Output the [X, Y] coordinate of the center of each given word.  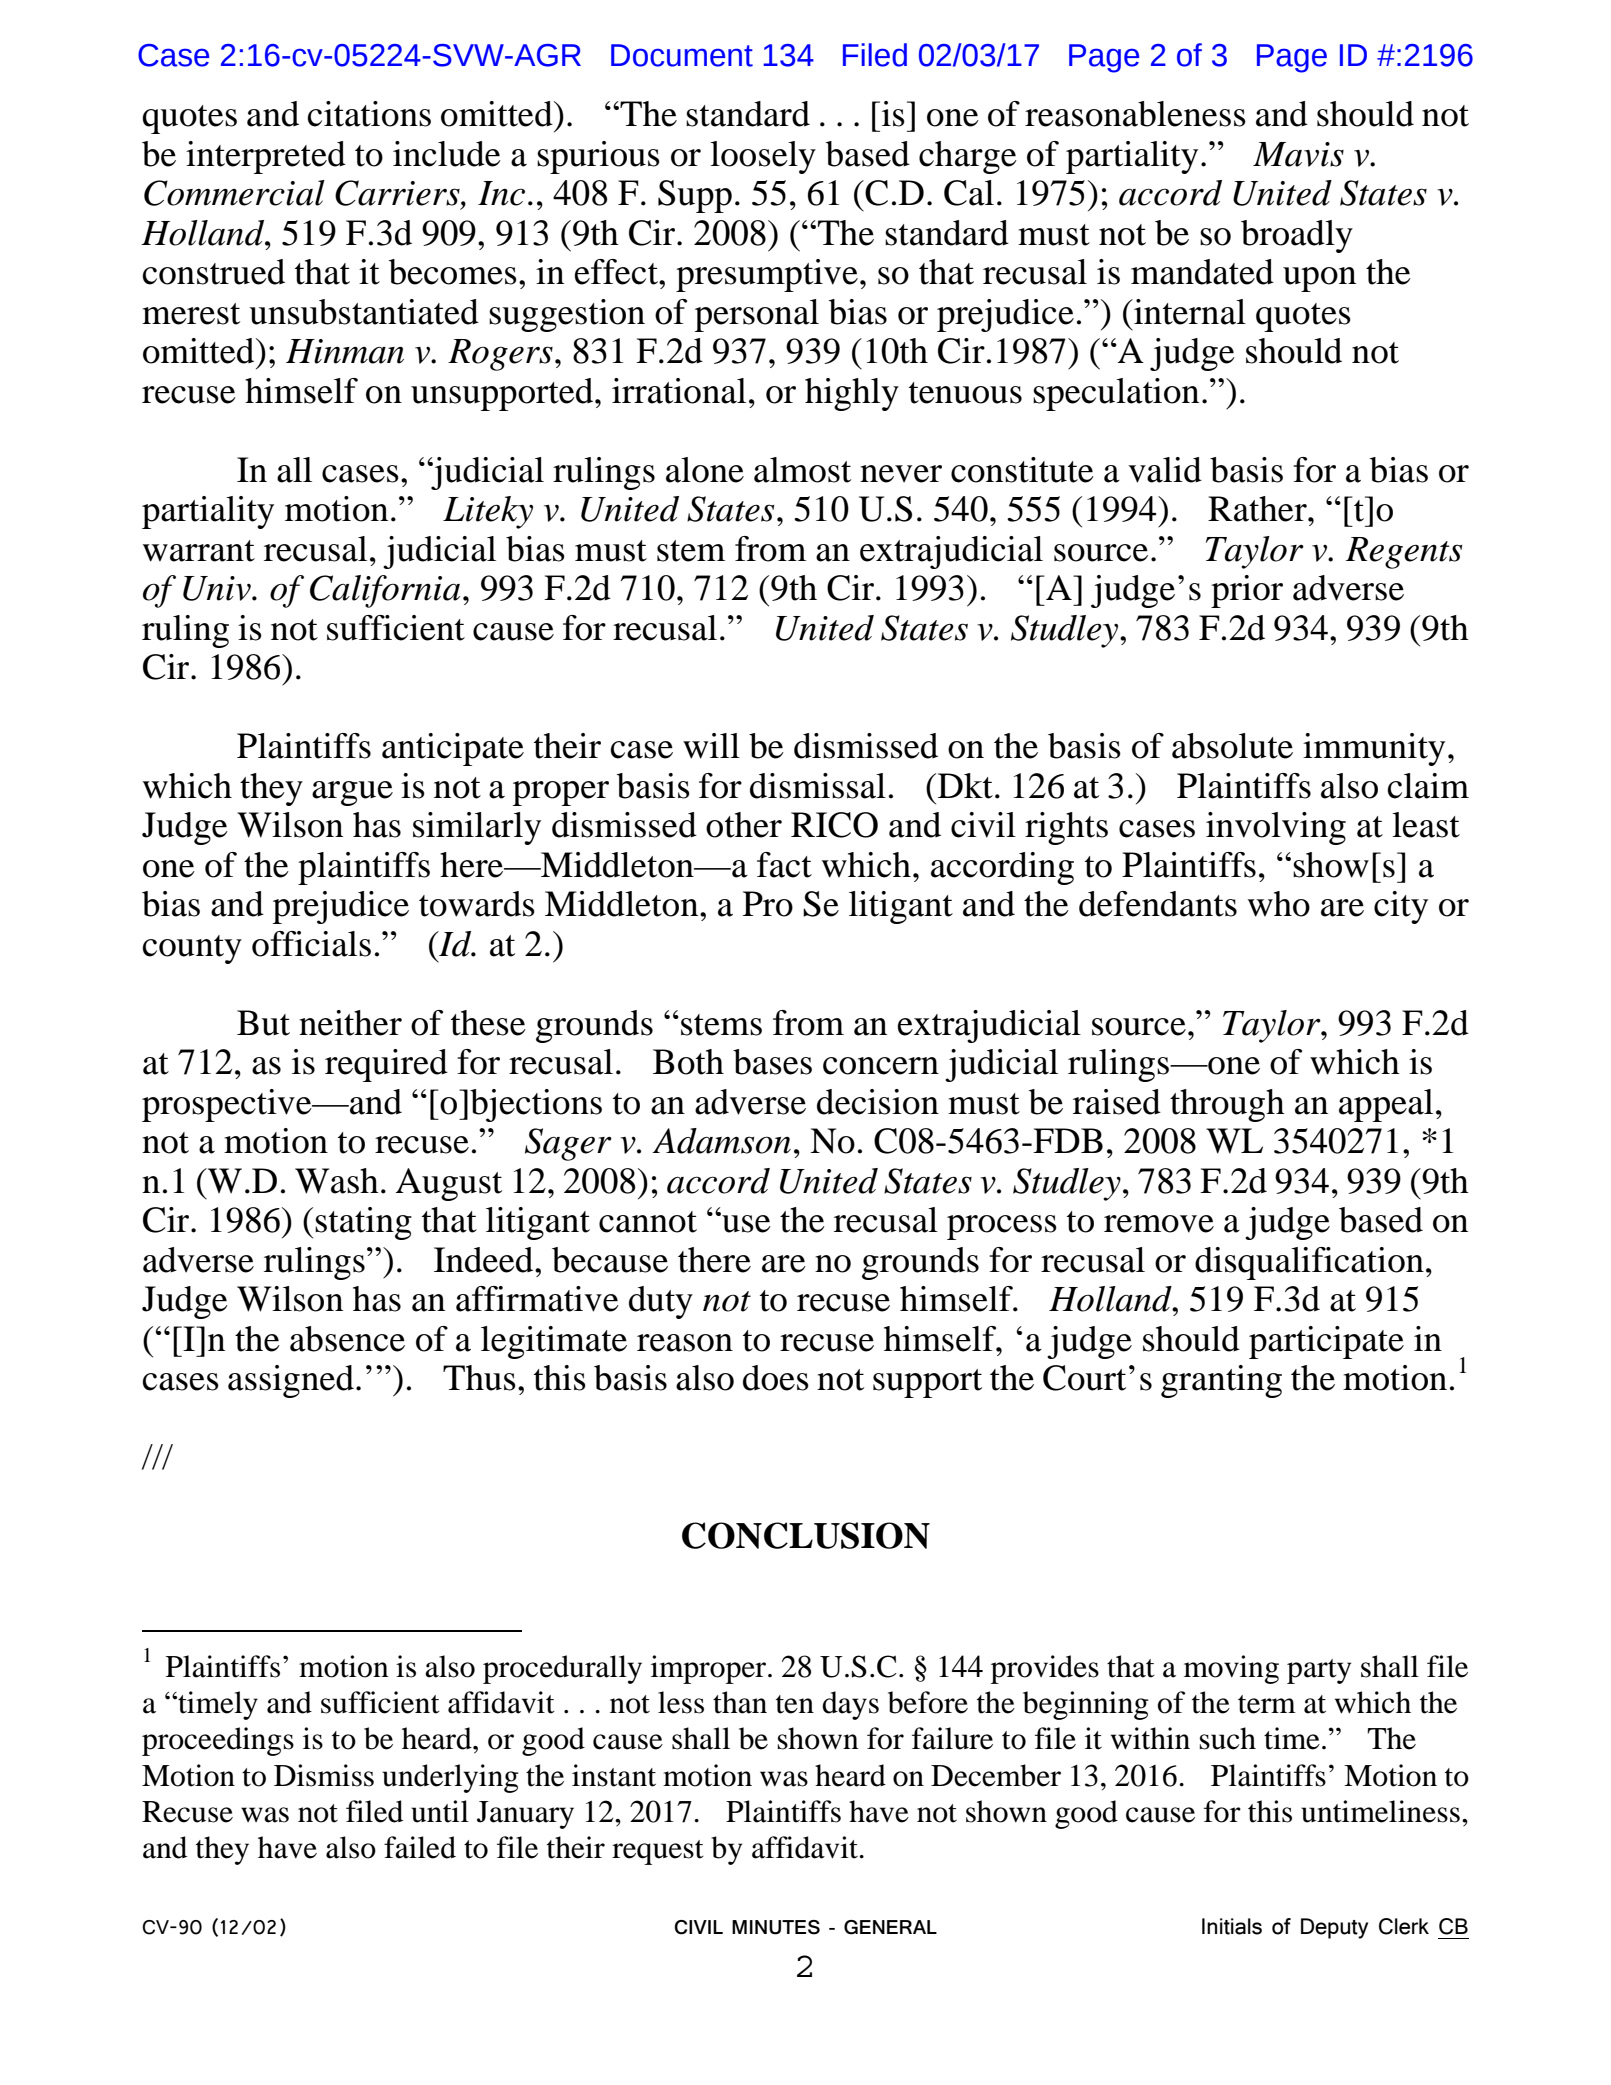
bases [772, 1062]
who [1279, 904]
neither [350, 1023]
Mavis [1298, 154]
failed [420, 1847]
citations [369, 114]
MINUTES [776, 1927]
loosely [763, 157]
